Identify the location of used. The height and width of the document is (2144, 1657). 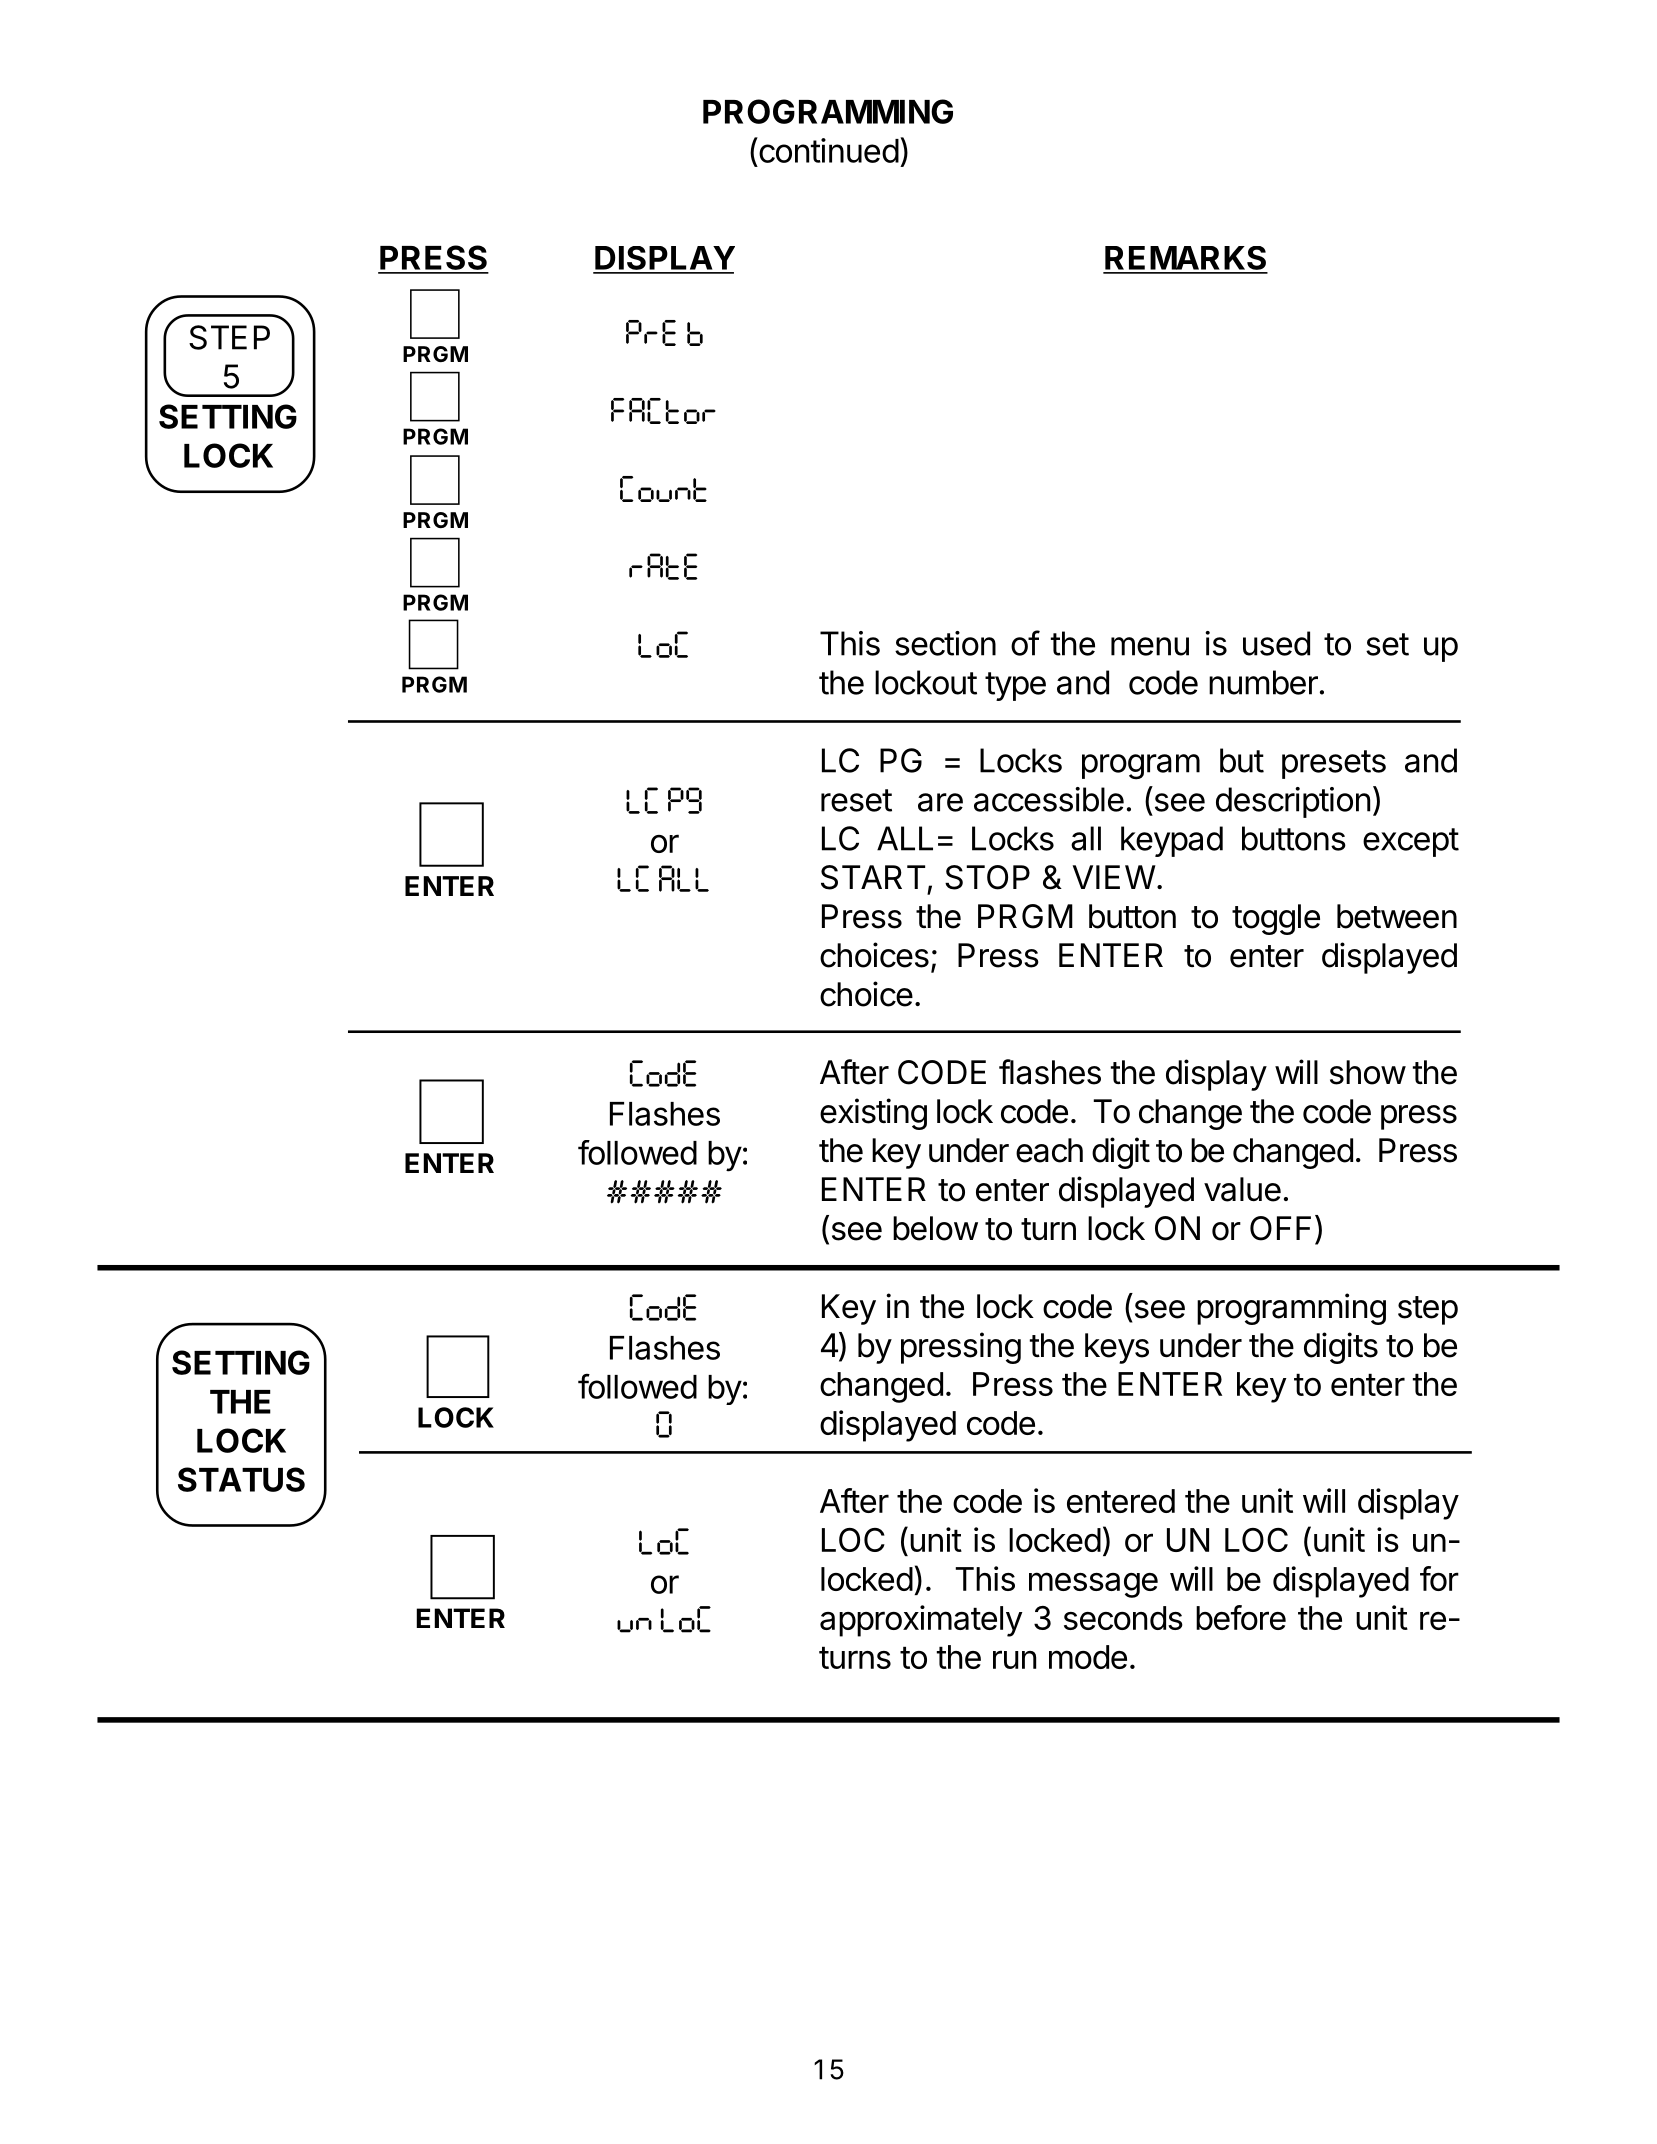
(1276, 643).
